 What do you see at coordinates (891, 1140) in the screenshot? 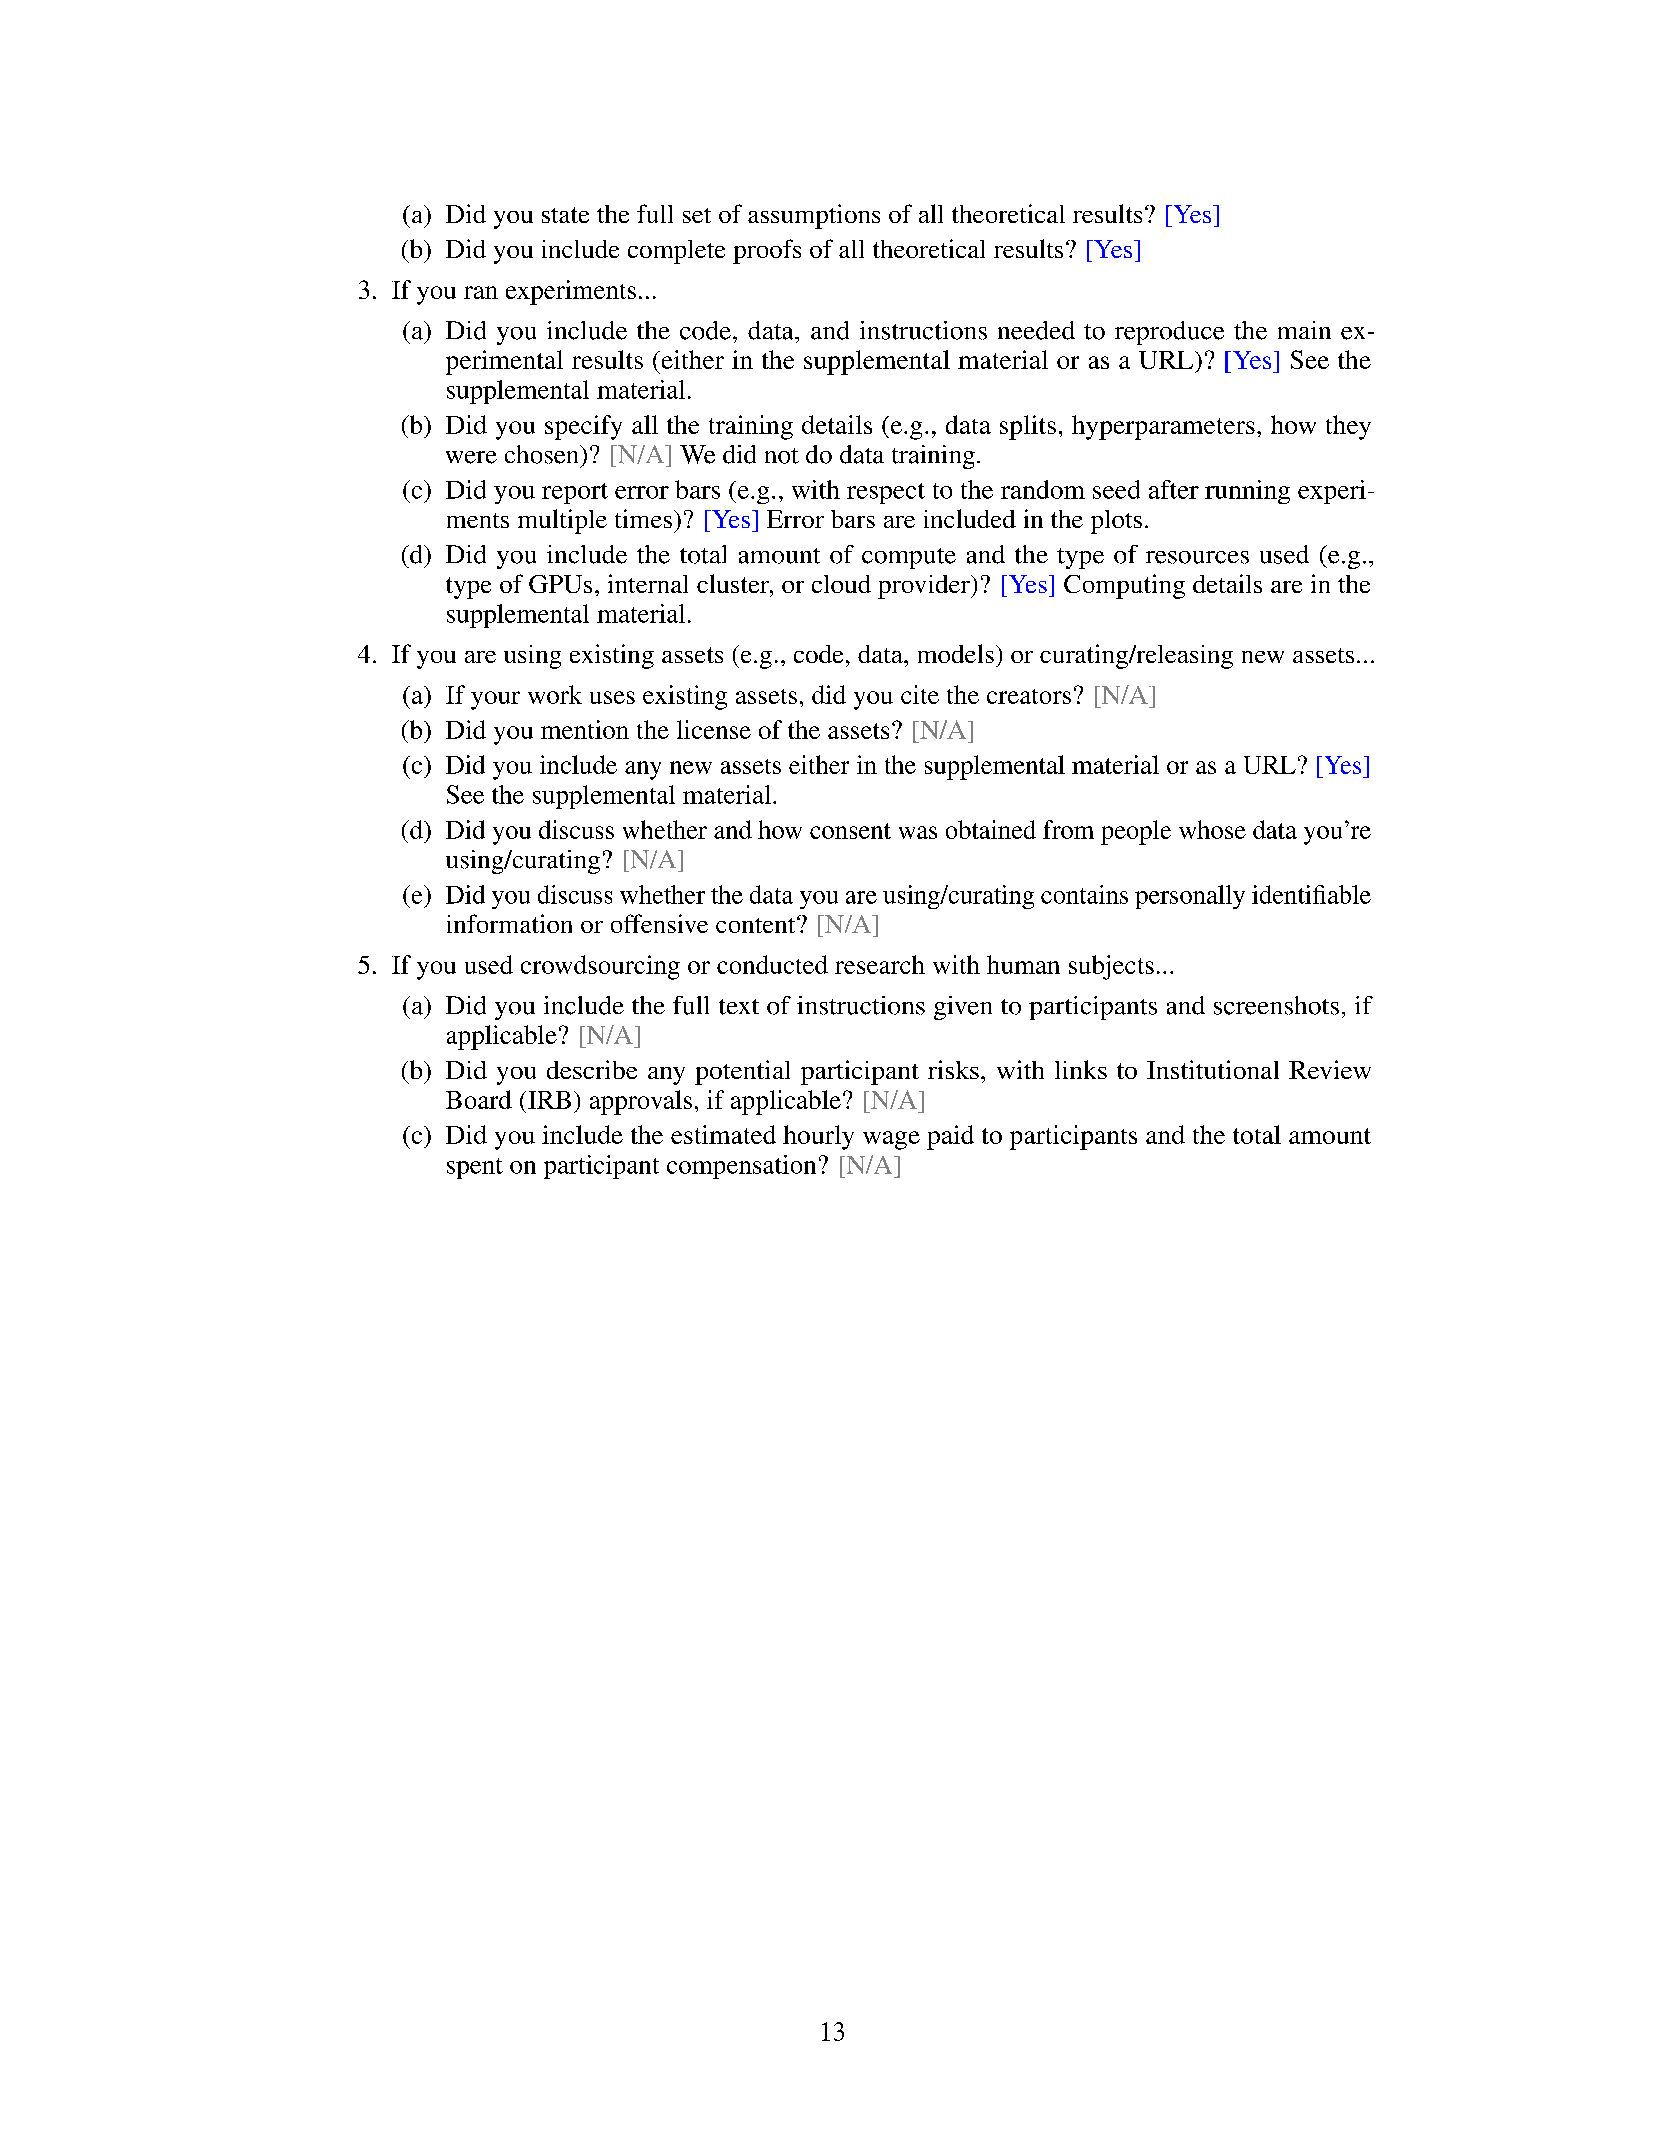
I see `wage` at bounding box center [891, 1140].
